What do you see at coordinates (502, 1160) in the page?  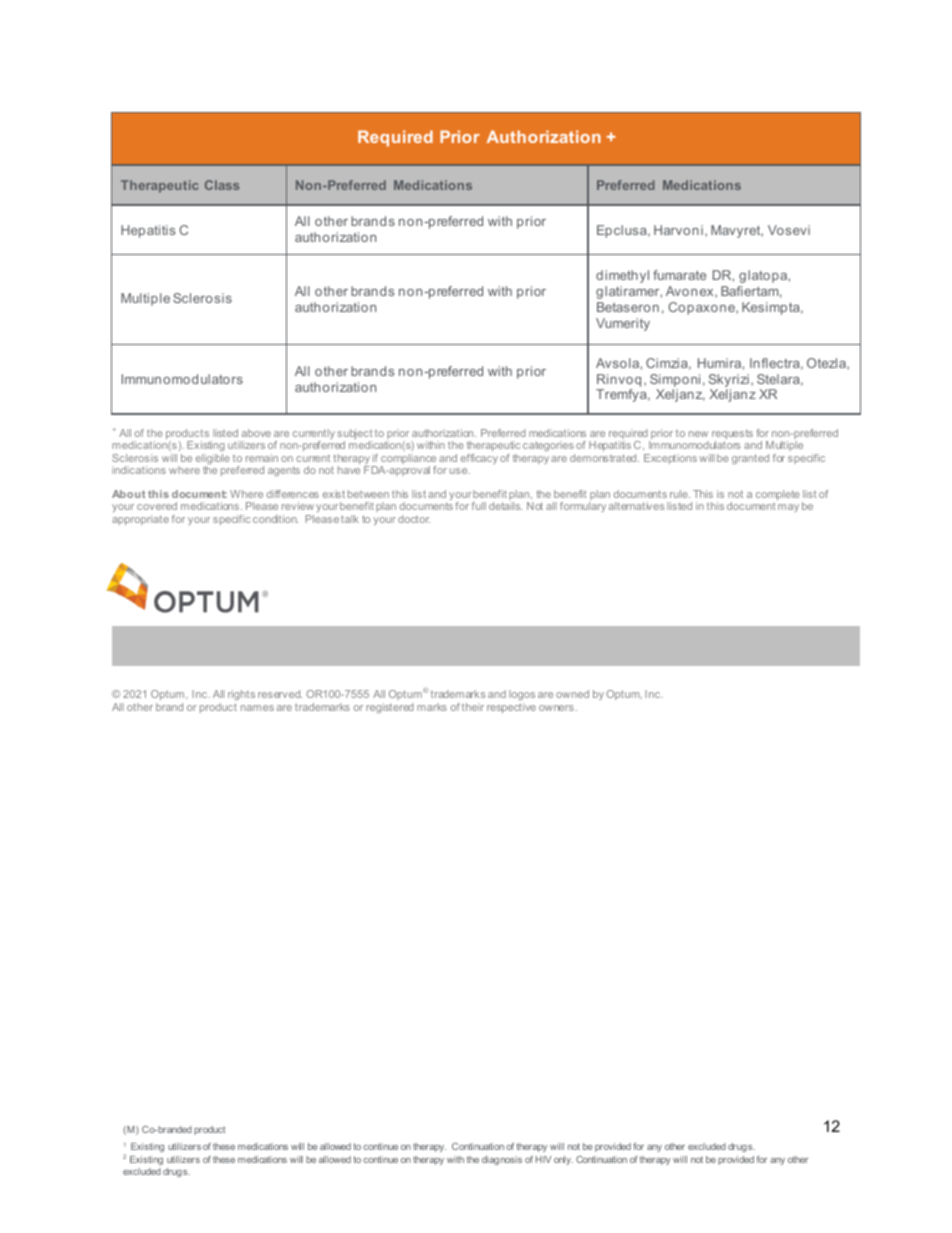 I see `diagnosis` at bounding box center [502, 1160].
